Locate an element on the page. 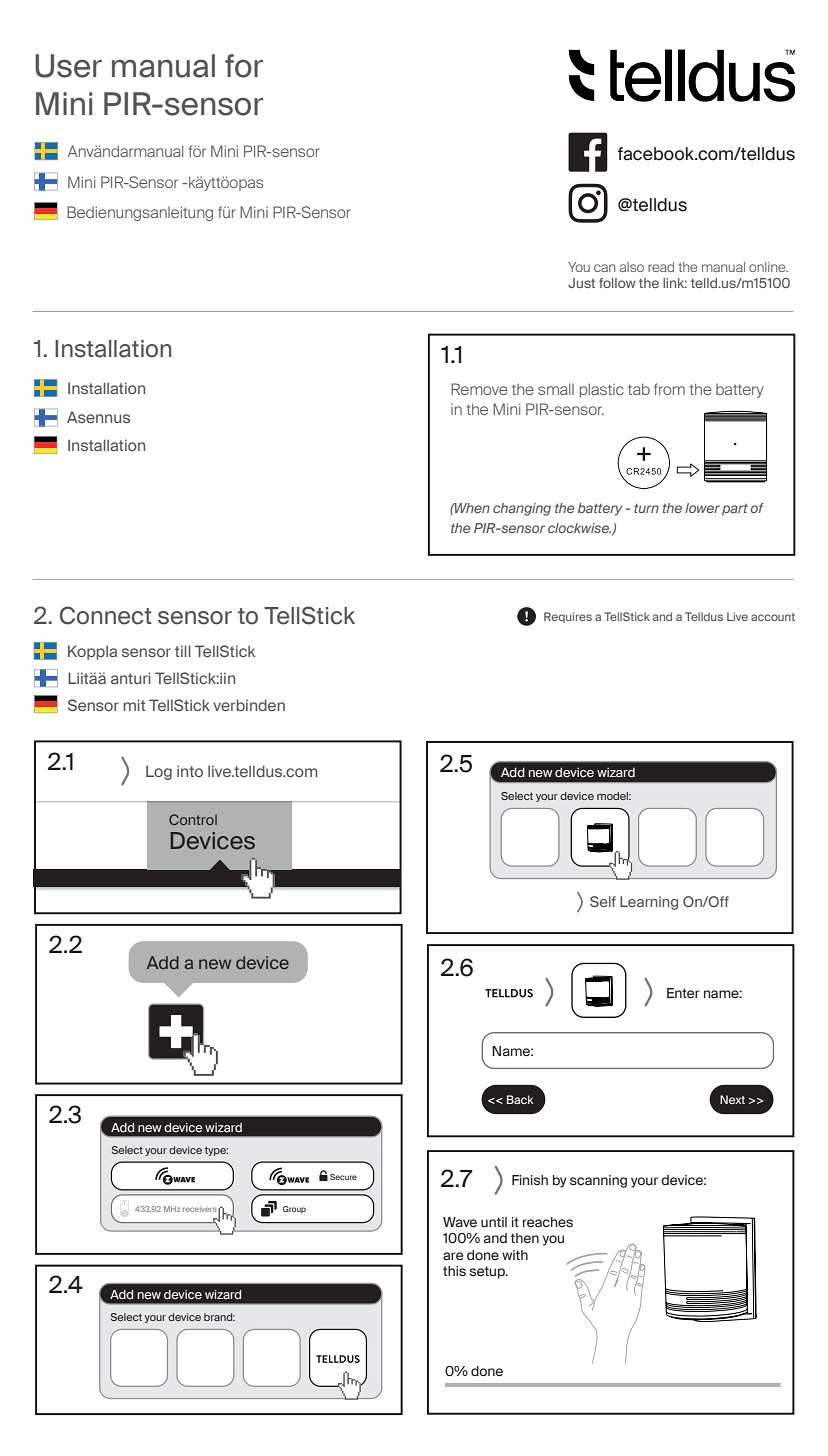  read is located at coordinates (661, 267).
